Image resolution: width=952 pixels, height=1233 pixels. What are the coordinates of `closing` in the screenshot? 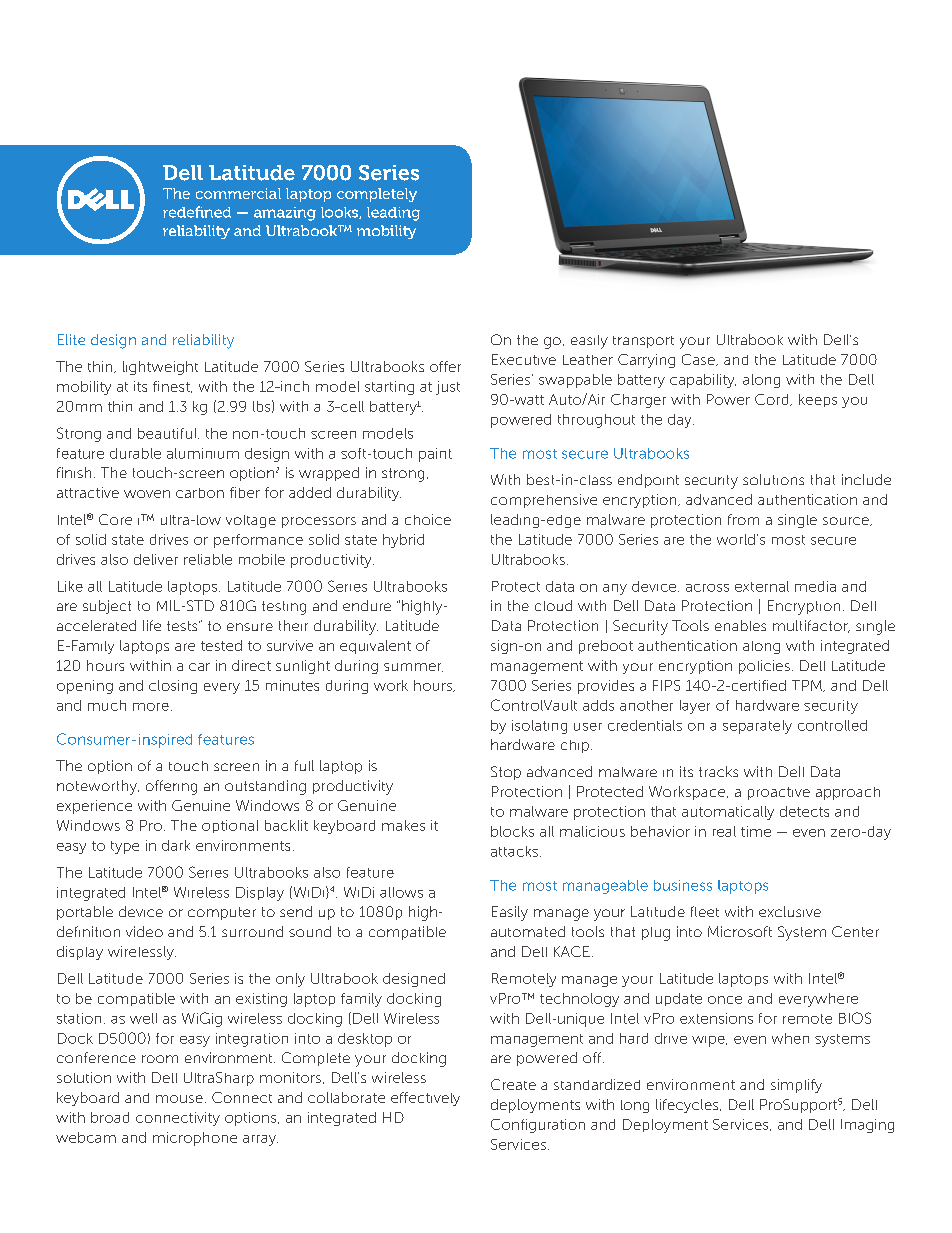 It's located at (173, 687).
